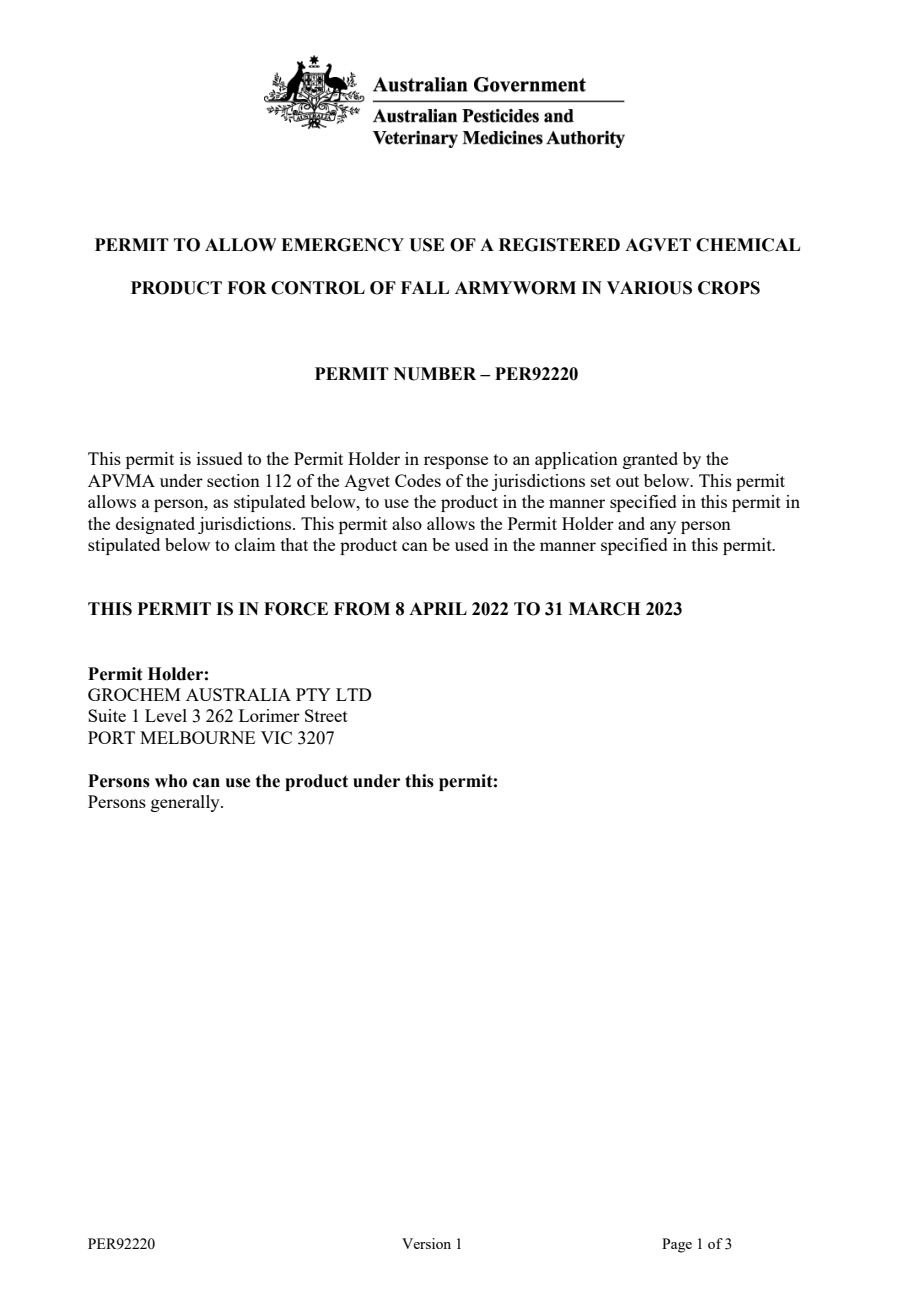  Describe the element at coordinates (438, 608) in the image. I see `APRIL` at that location.
